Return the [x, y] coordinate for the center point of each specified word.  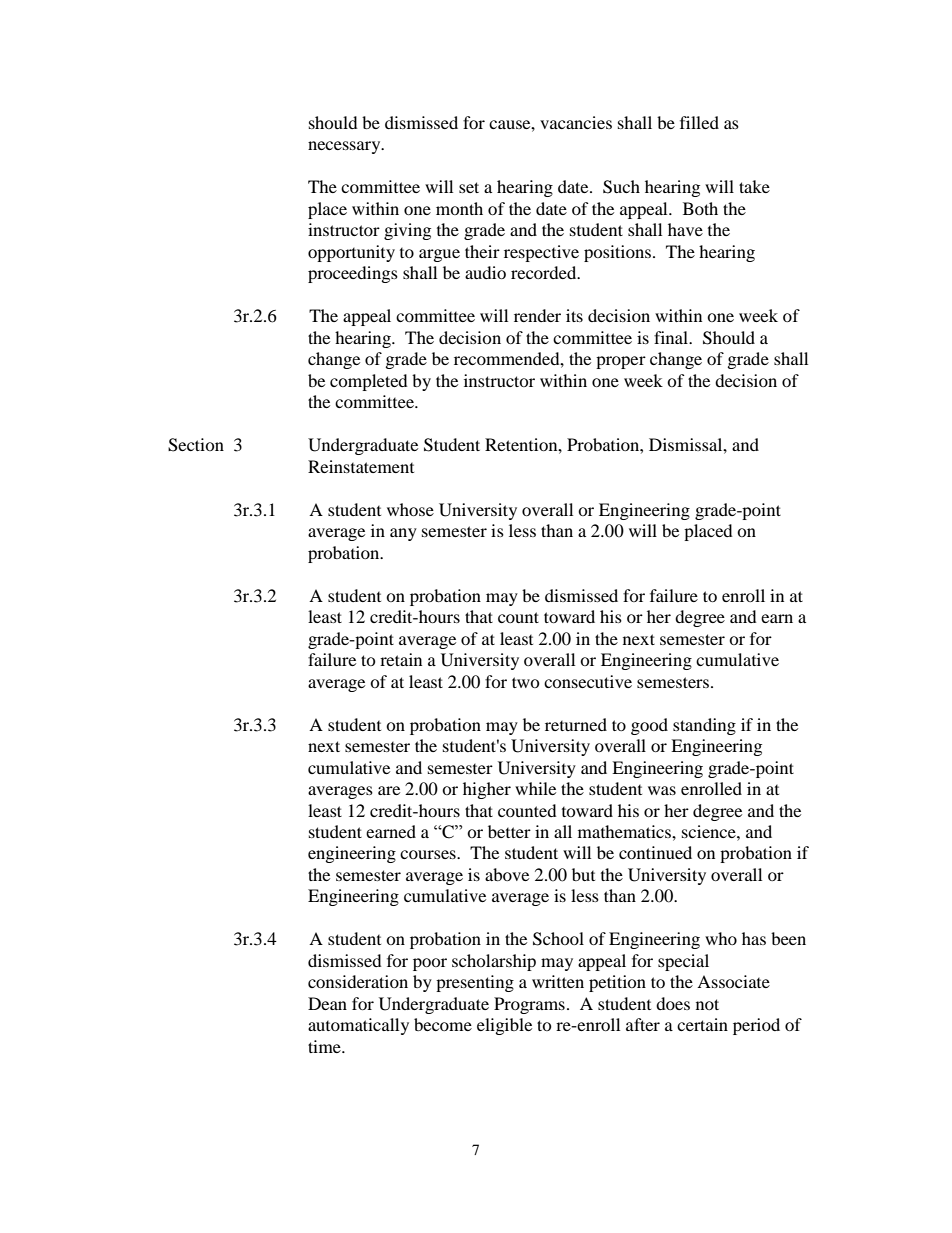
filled [699, 122]
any [403, 534]
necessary [345, 147]
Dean [327, 1003]
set [469, 187]
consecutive [588, 681]
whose [410, 509]
